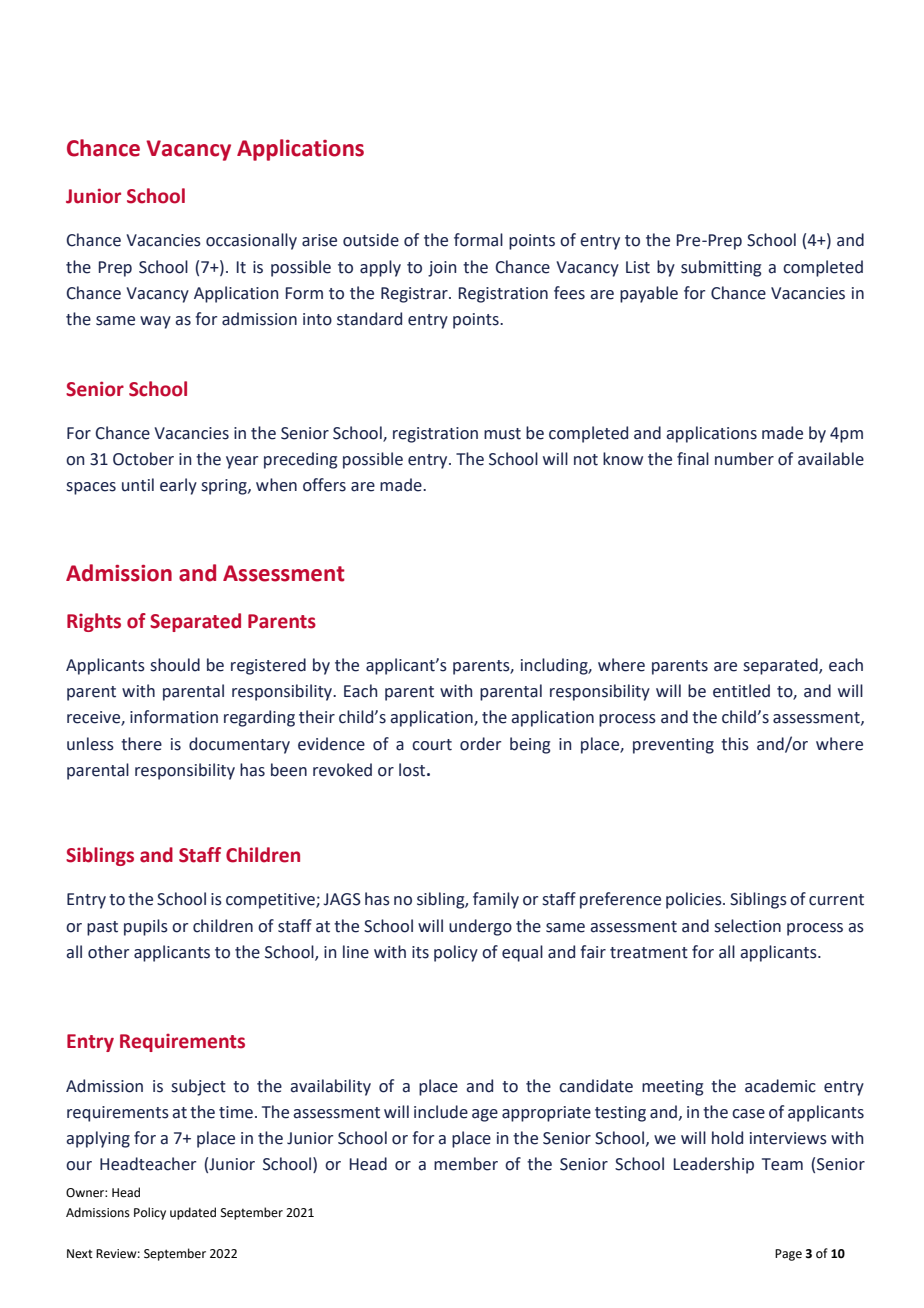  Describe the element at coordinates (748, 926) in the screenshot. I see `selection` at that location.
